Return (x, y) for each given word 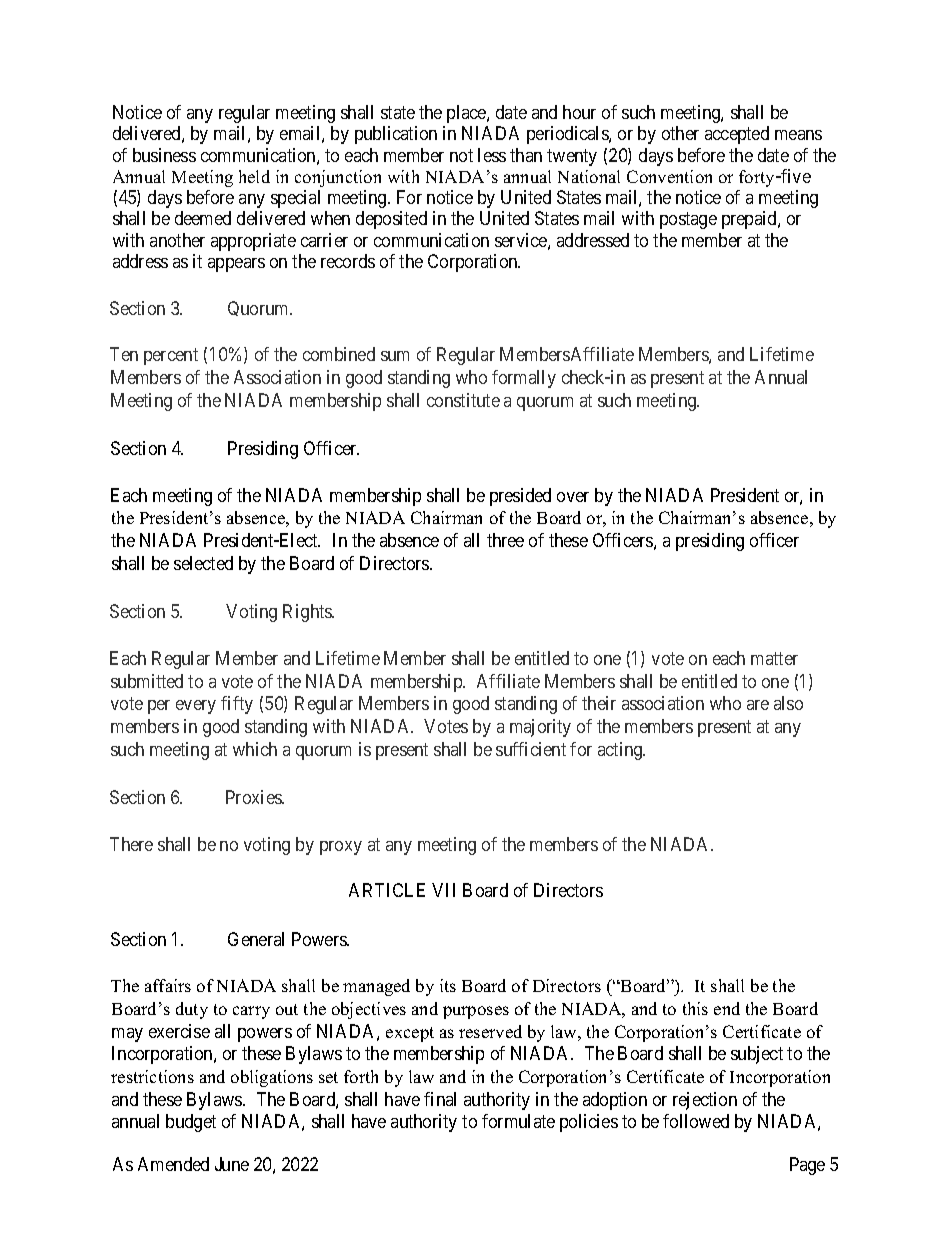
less (492, 155)
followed (696, 1121)
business (164, 155)
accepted (737, 135)
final (440, 1099)
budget (191, 1123)
